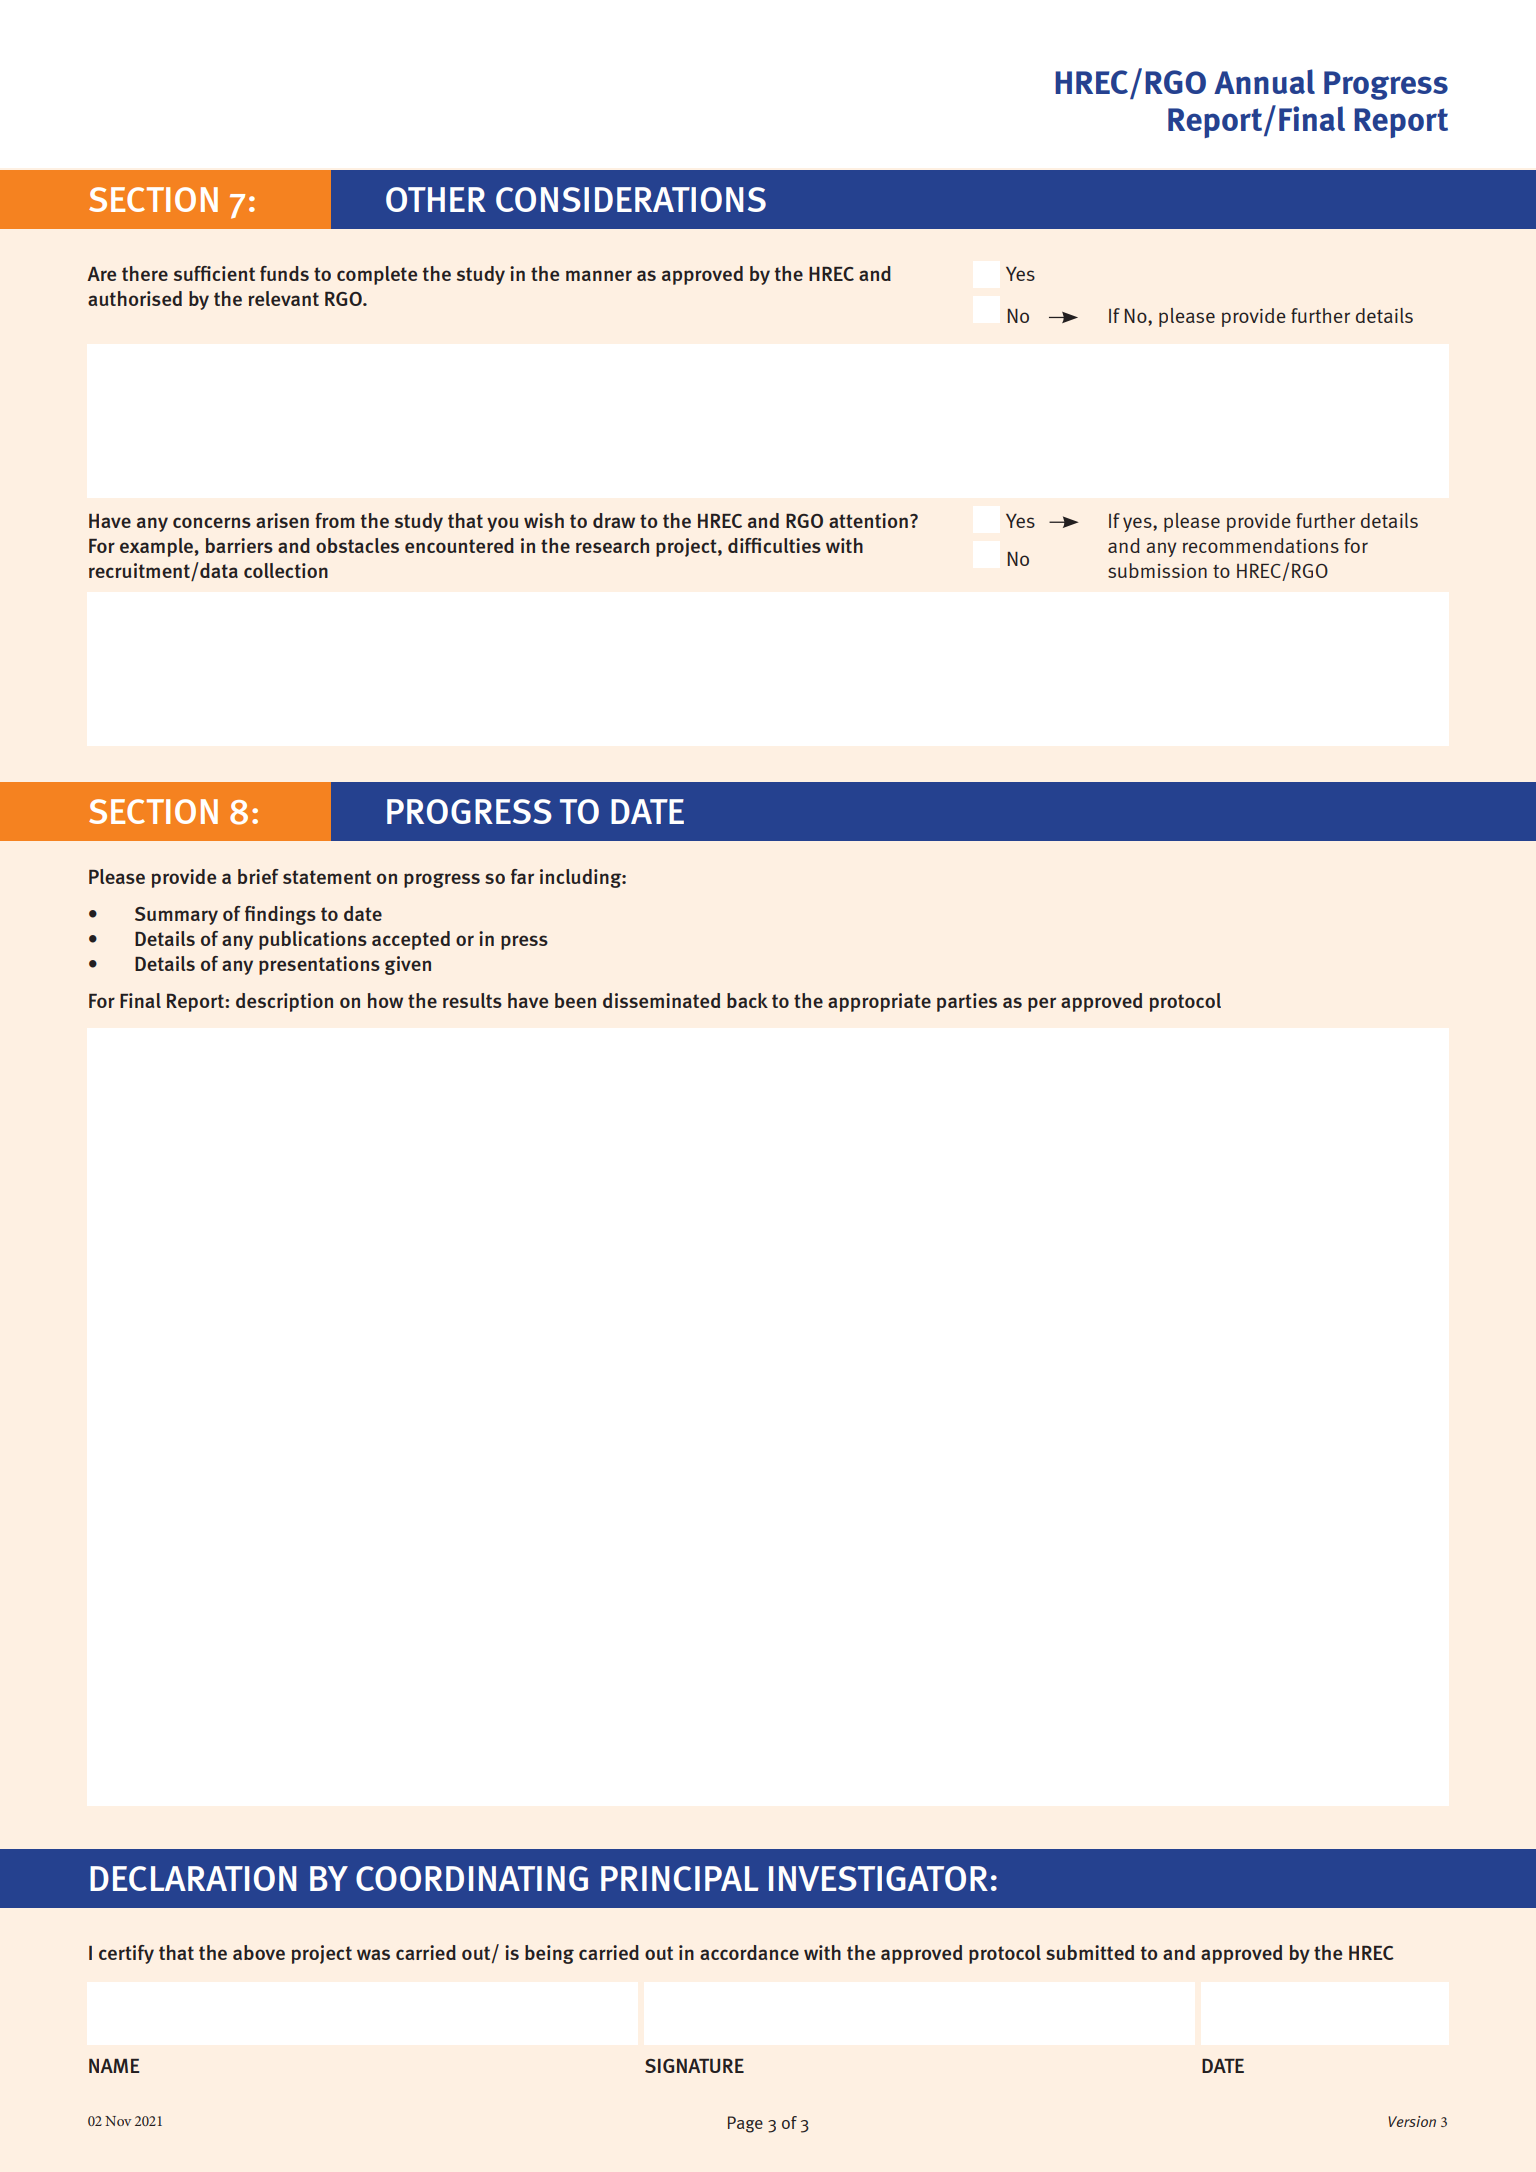 This screenshot has height=2172, width=1536. Describe the element at coordinates (1157, 570) in the screenshot. I see `submission` at that location.
